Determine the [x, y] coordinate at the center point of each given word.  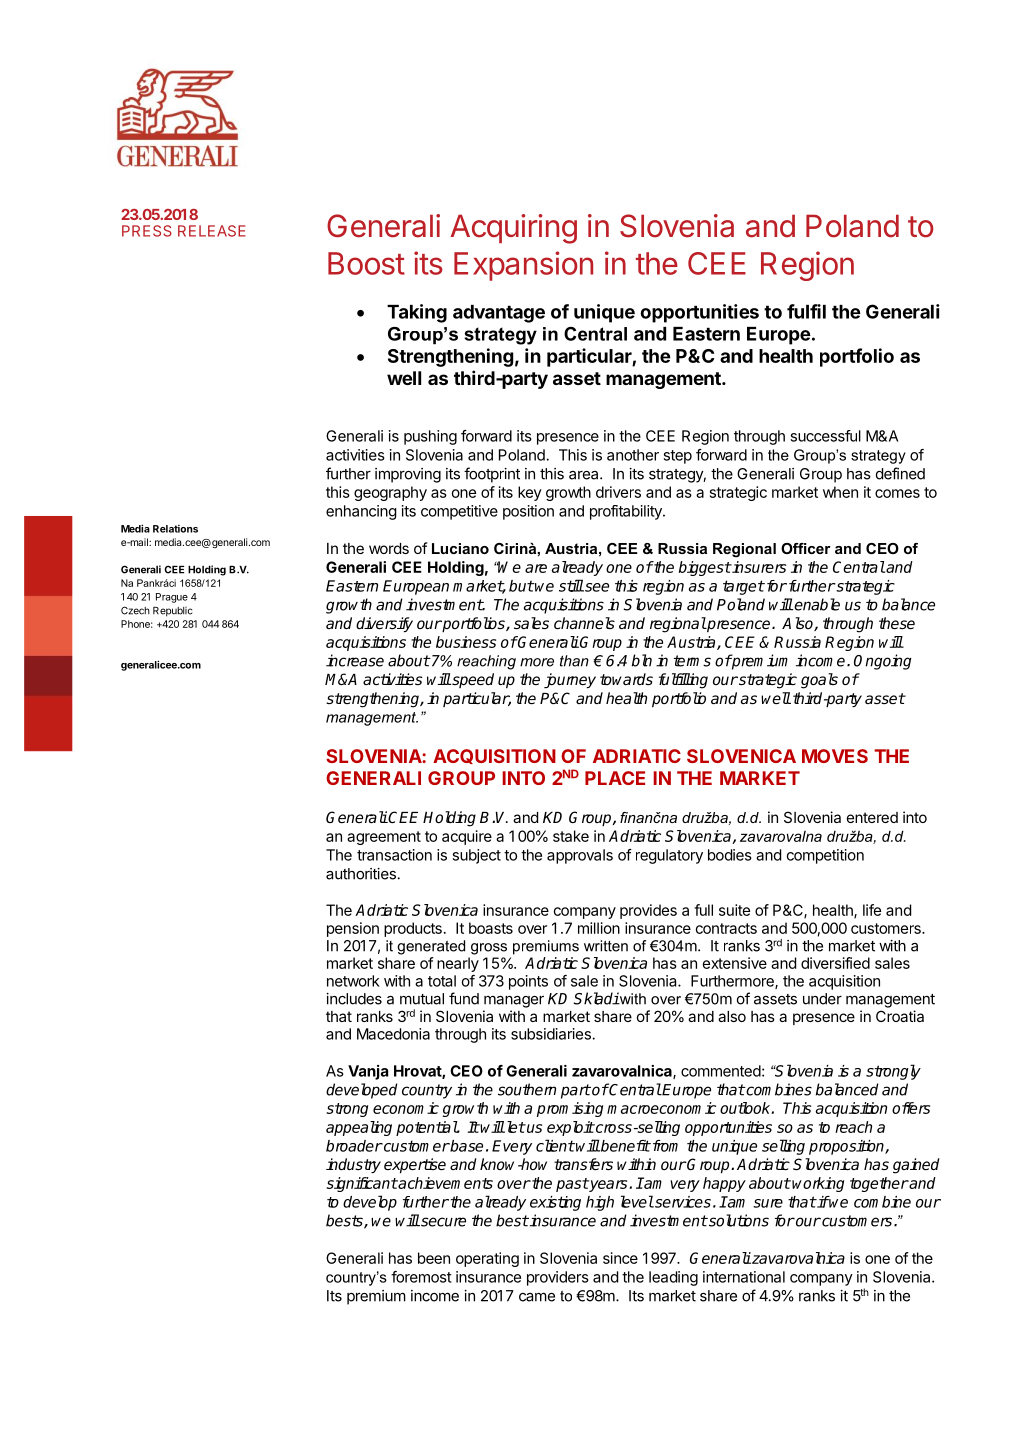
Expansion [523, 266]
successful [825, 436]
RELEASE [212, 231]
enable [816, 604]
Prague [172, 598]
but [521, 586]
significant [362, 1184]
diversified [835, 963]
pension [353, 929]
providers [558, 1278]
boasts [491, 928]
